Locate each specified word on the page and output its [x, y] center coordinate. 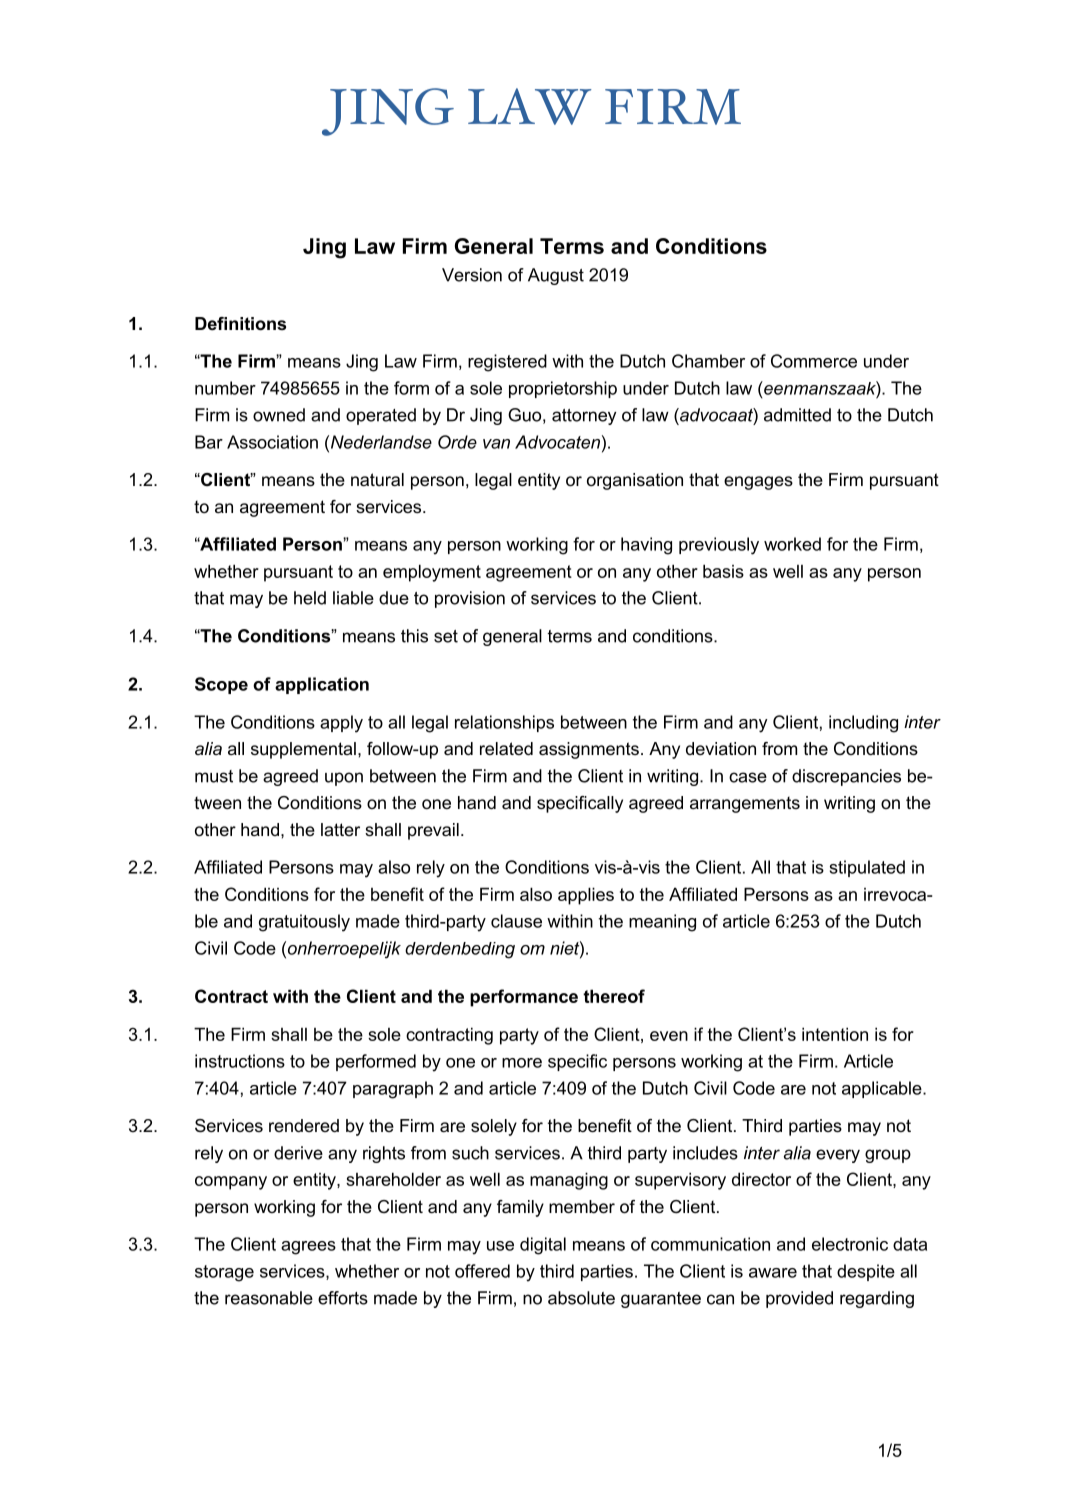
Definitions [240, 324]
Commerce [814, 361]
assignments [589, 750]
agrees [308, 1248]
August [556, 276]
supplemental [303, 750]
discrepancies [846, 777]
